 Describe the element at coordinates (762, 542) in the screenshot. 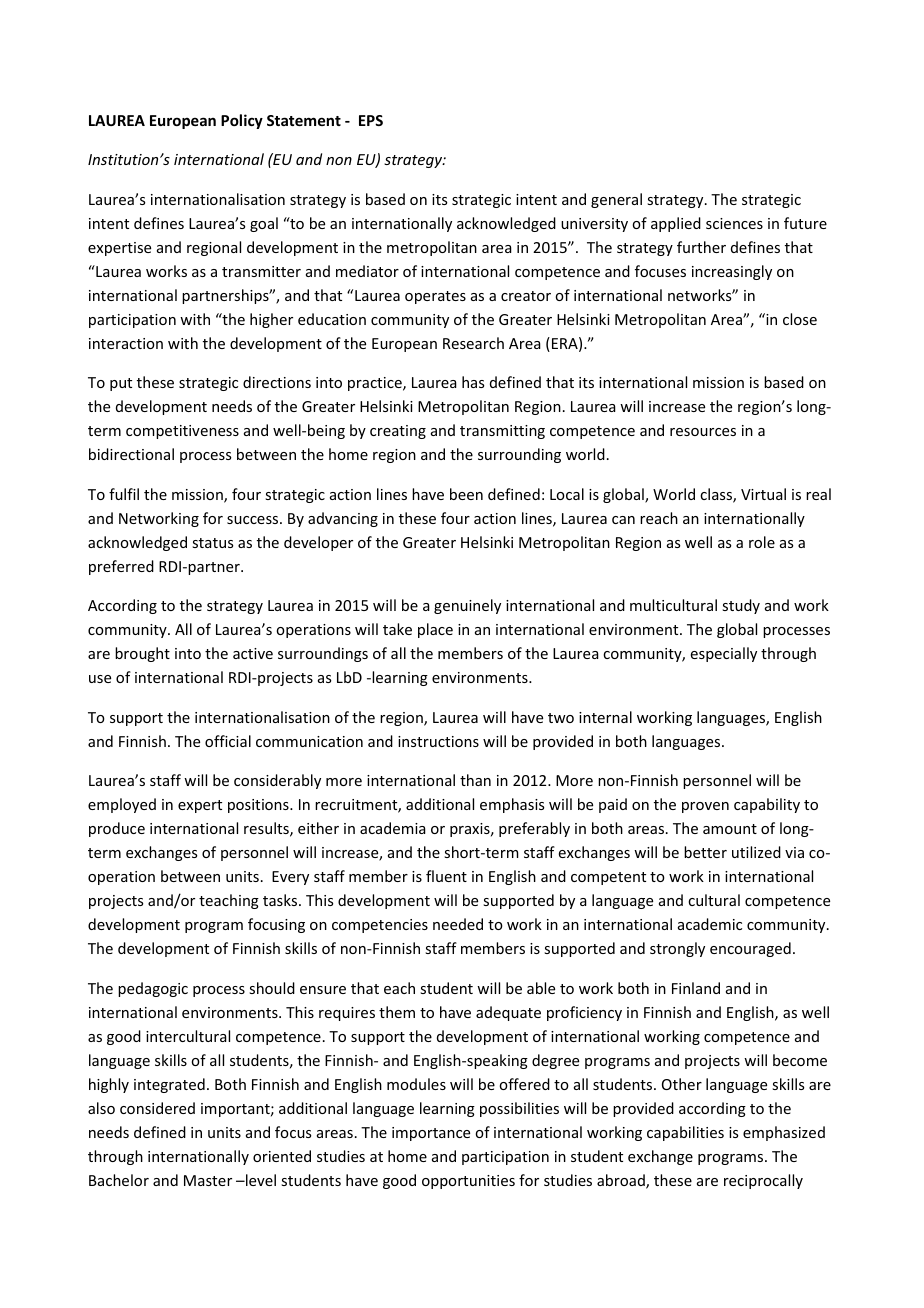

I see `role` at that location.
